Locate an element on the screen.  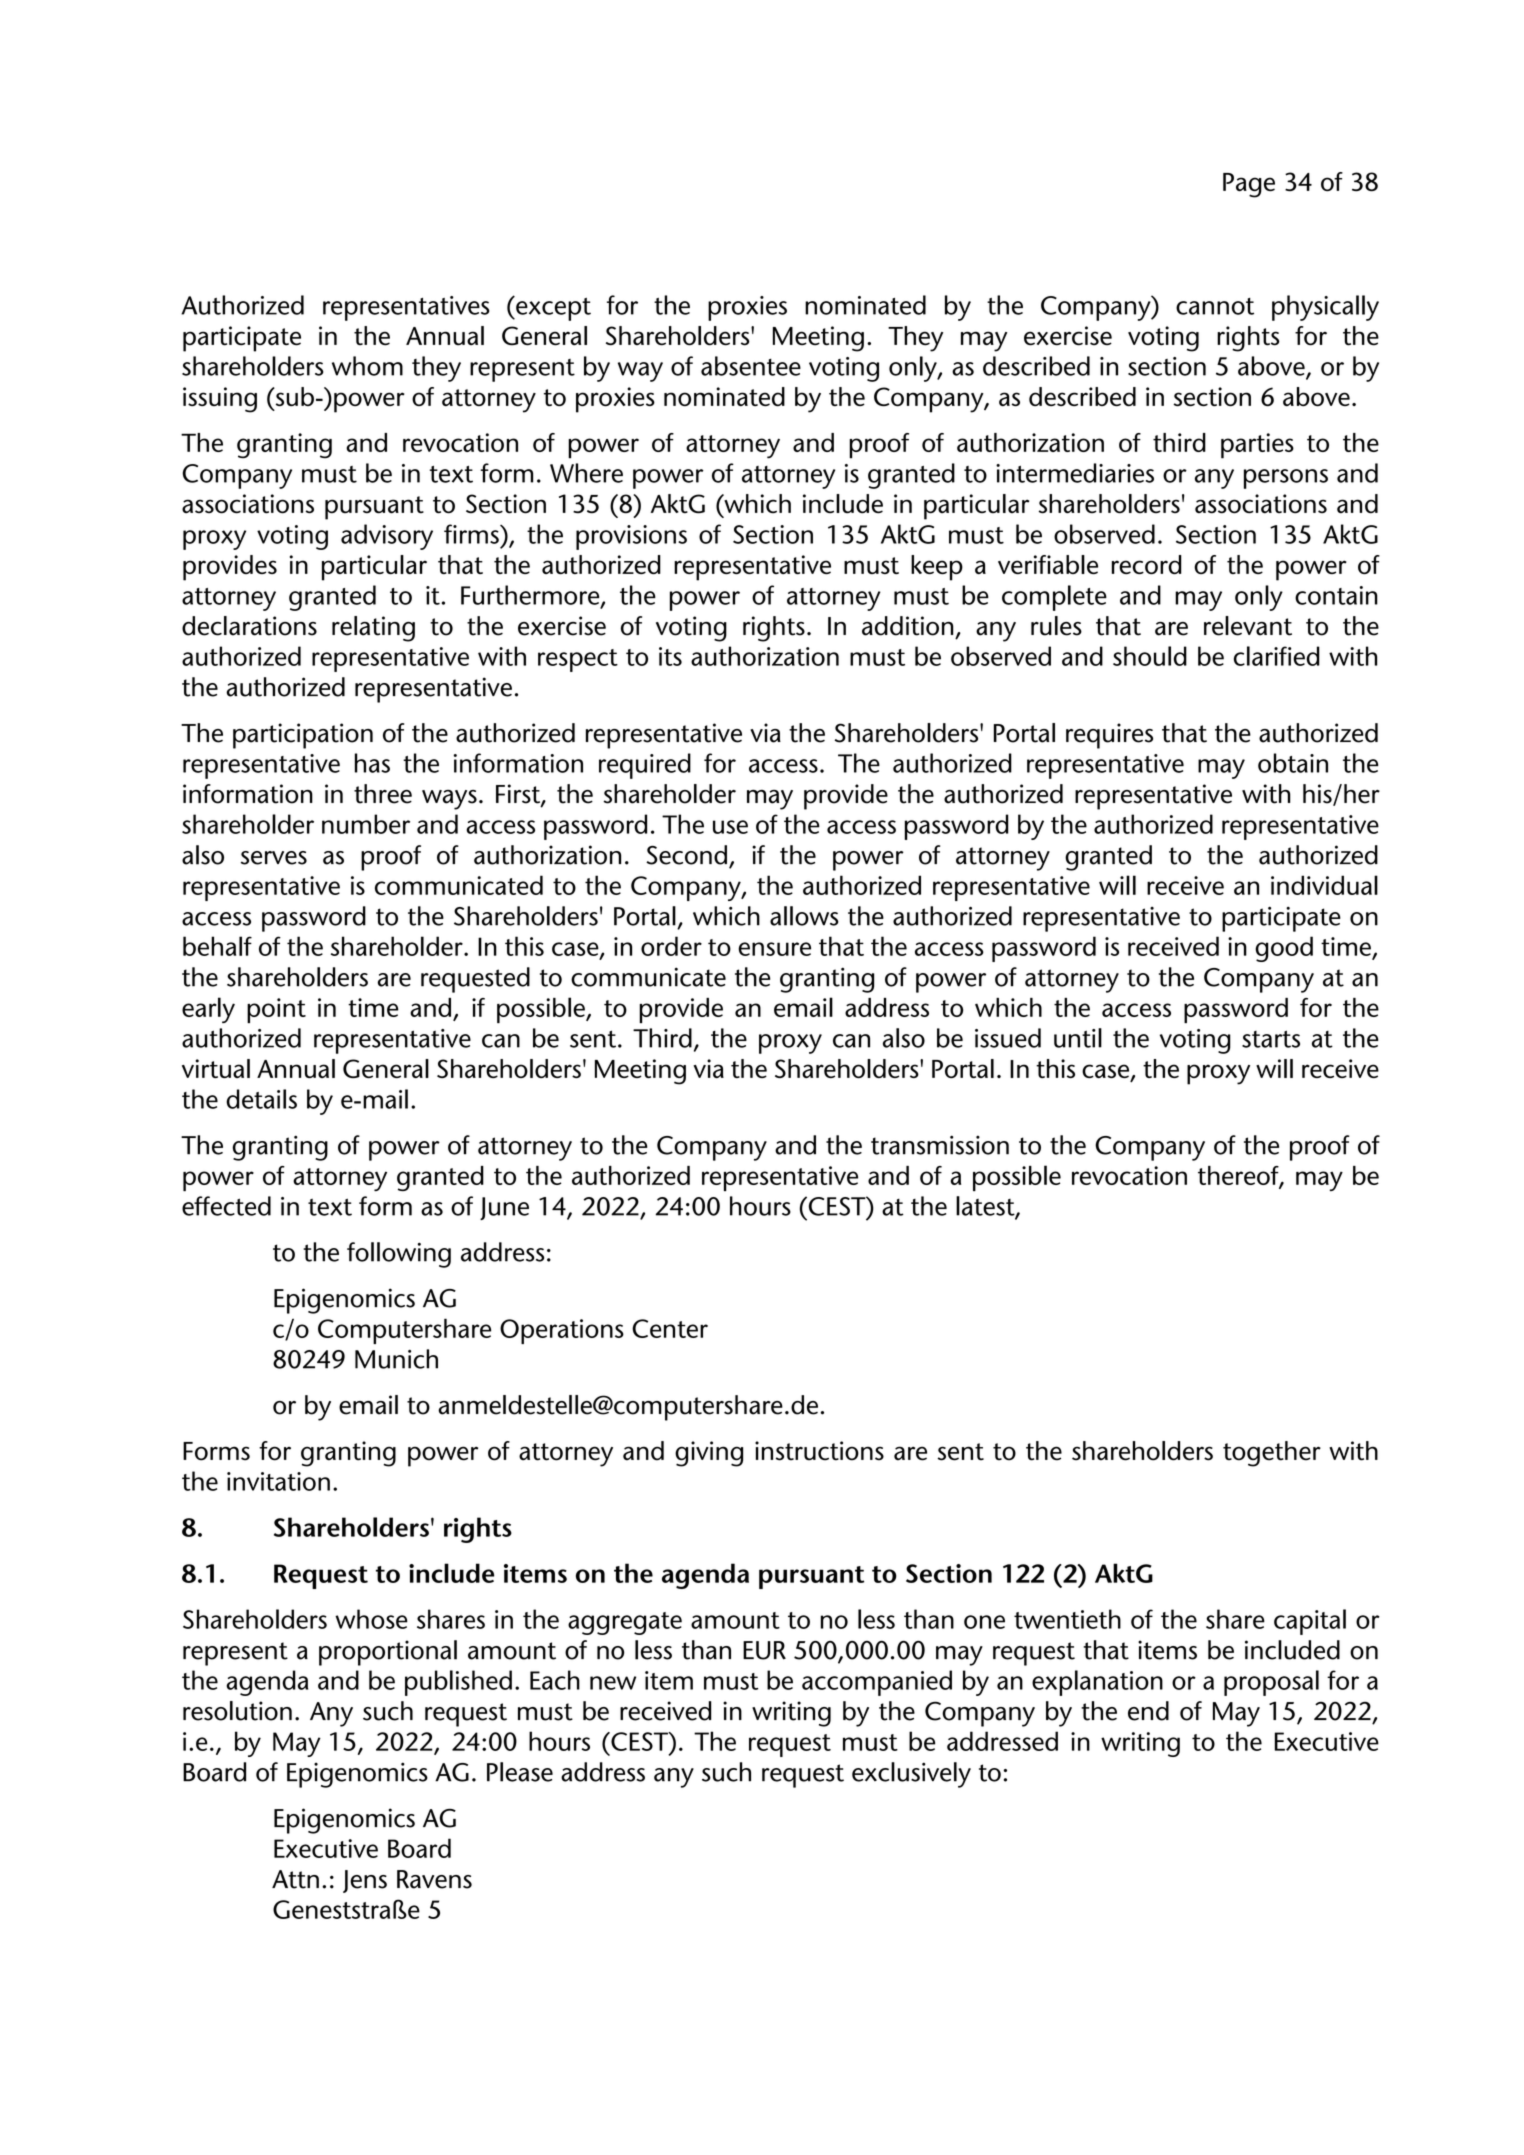
Page is located at coordinates (1249, 185).
